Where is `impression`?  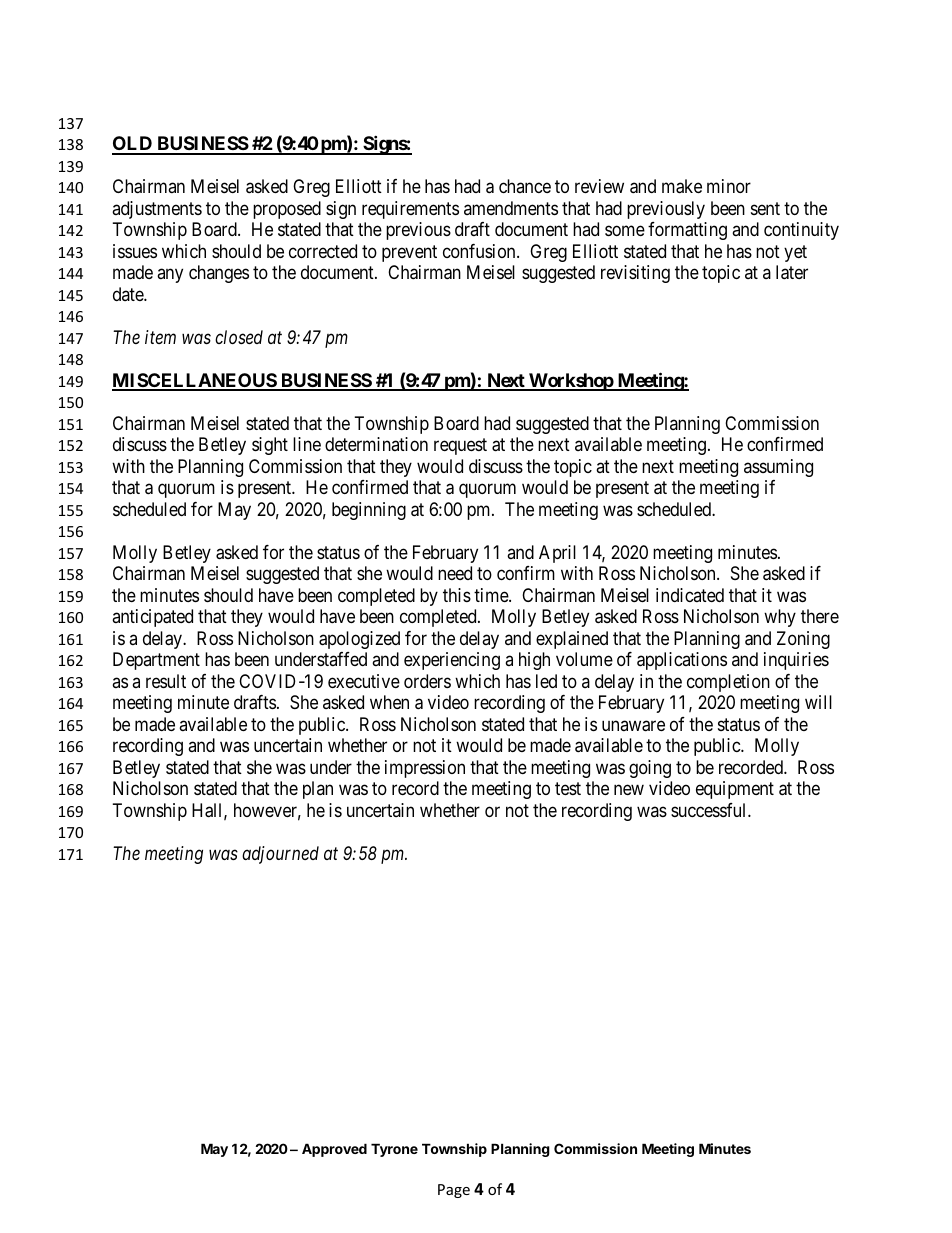 impression is located at coordinates (425, 769).
